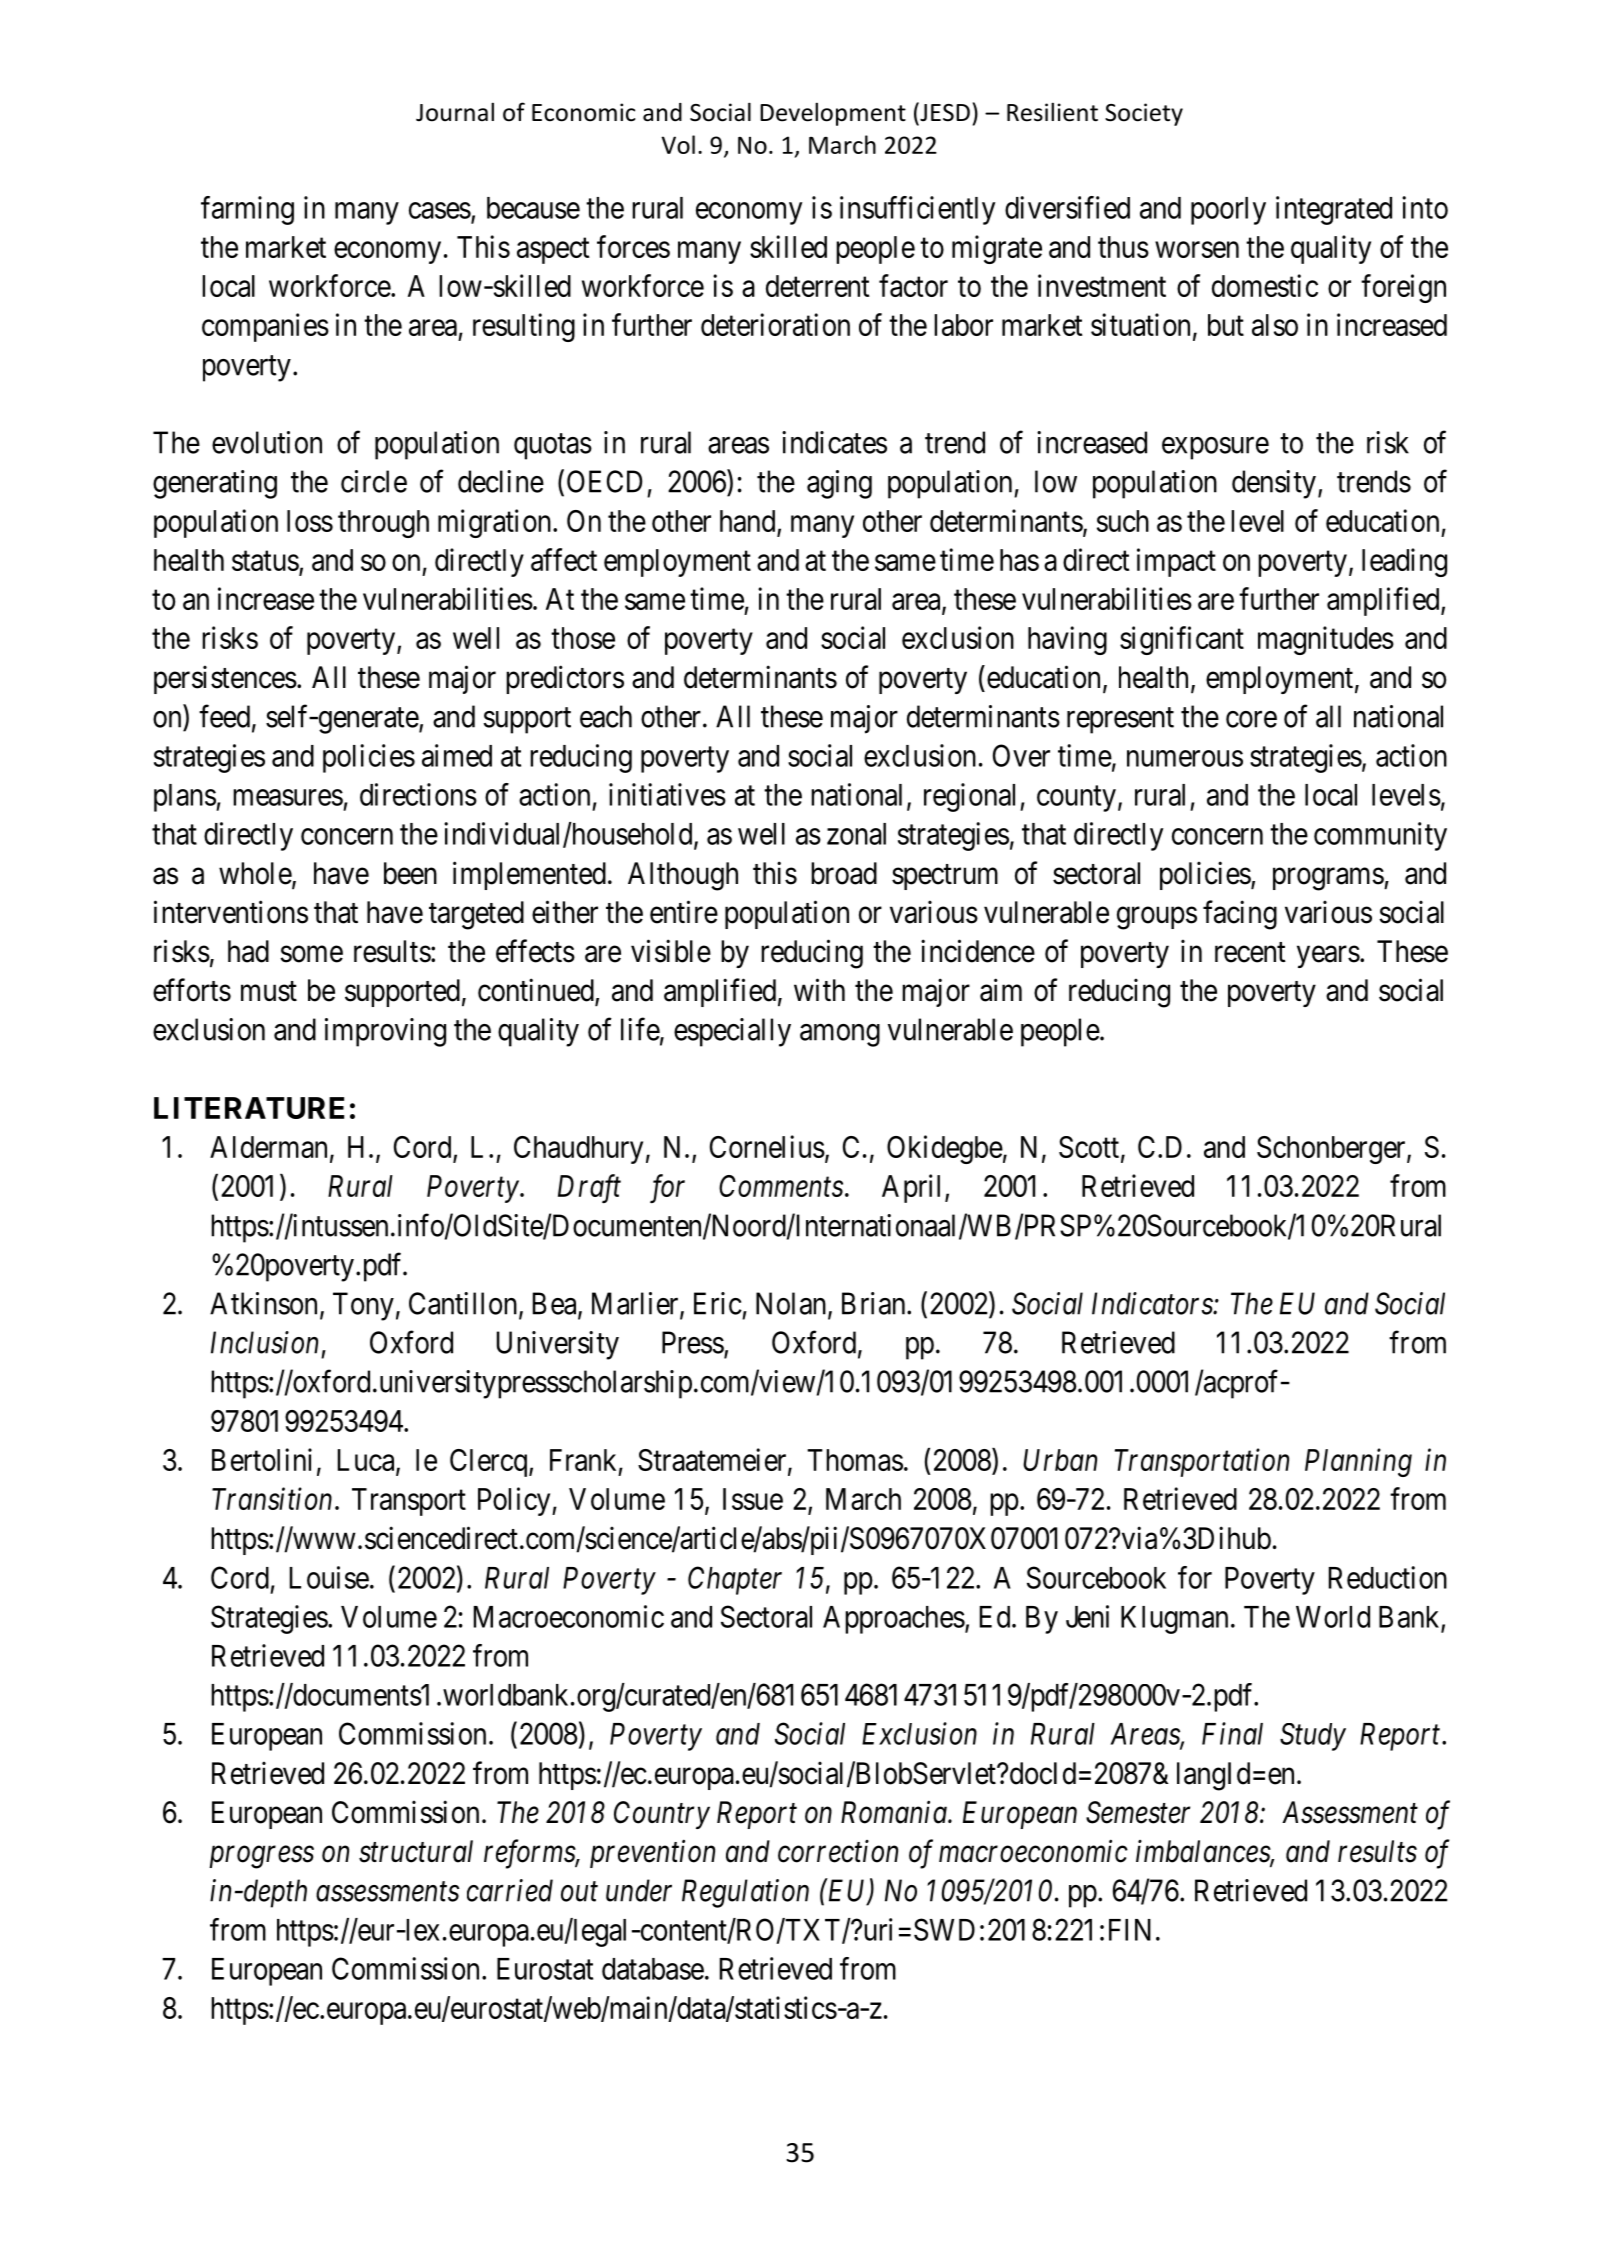 The height and width of the screenshot is (2265, 1600). I want to click on through, so click(383, 524).
